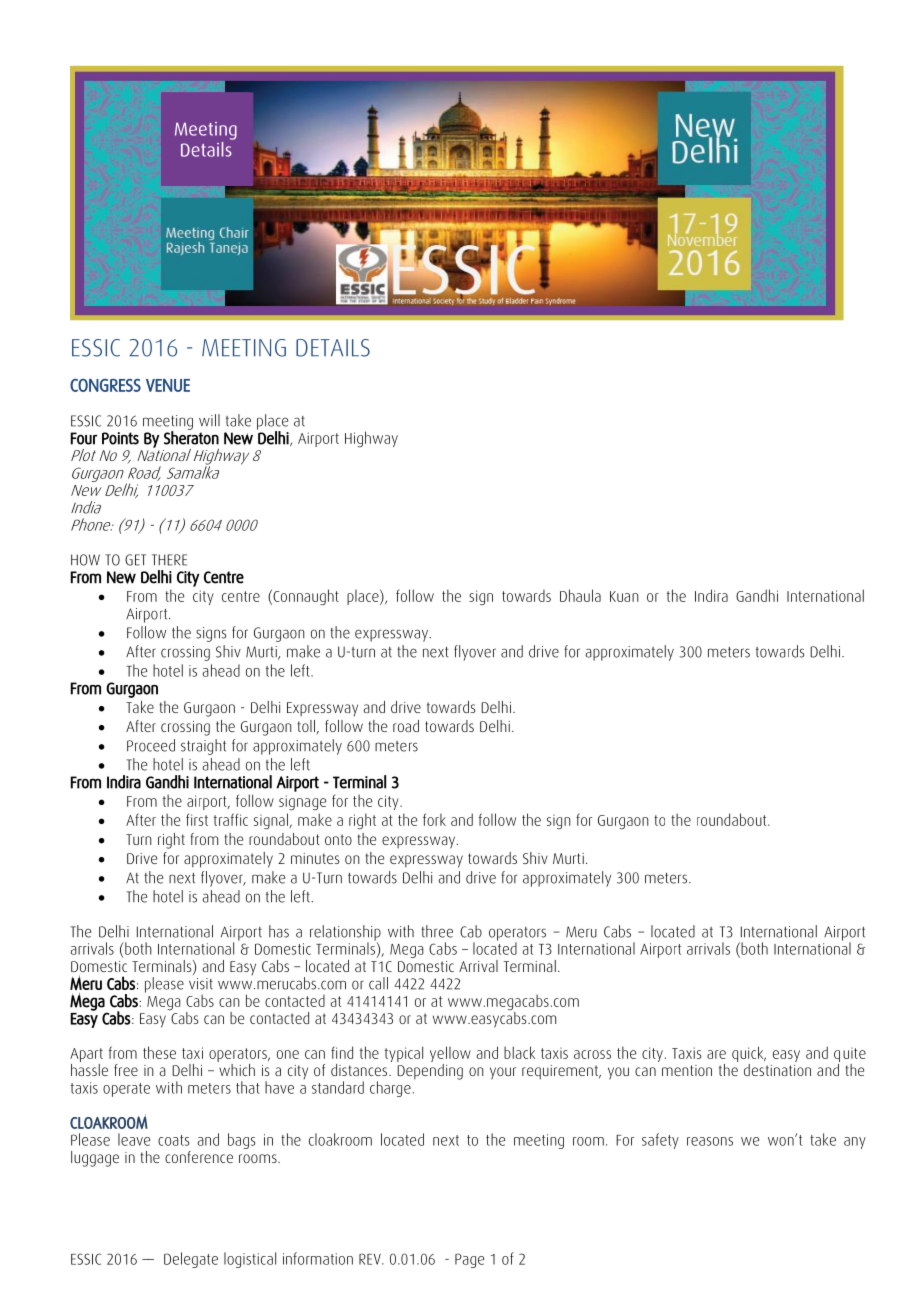  I want to click on yellow, so click(450, 1054).
